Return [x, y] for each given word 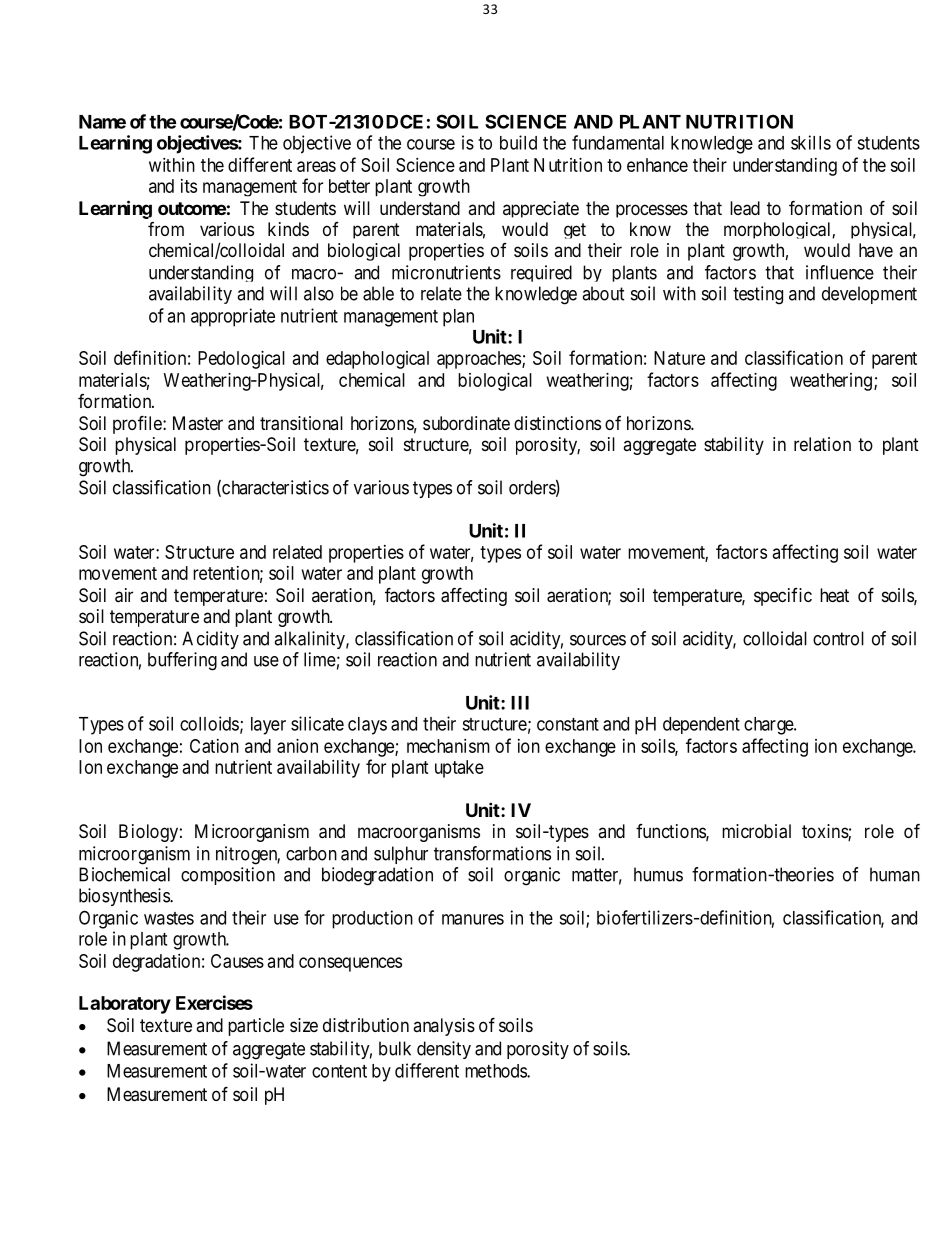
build [518, 142]
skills [811, 142]
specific [783, 597]
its [189, 186]
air [124, 595]
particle [256, 1027]
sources [598, 640]
